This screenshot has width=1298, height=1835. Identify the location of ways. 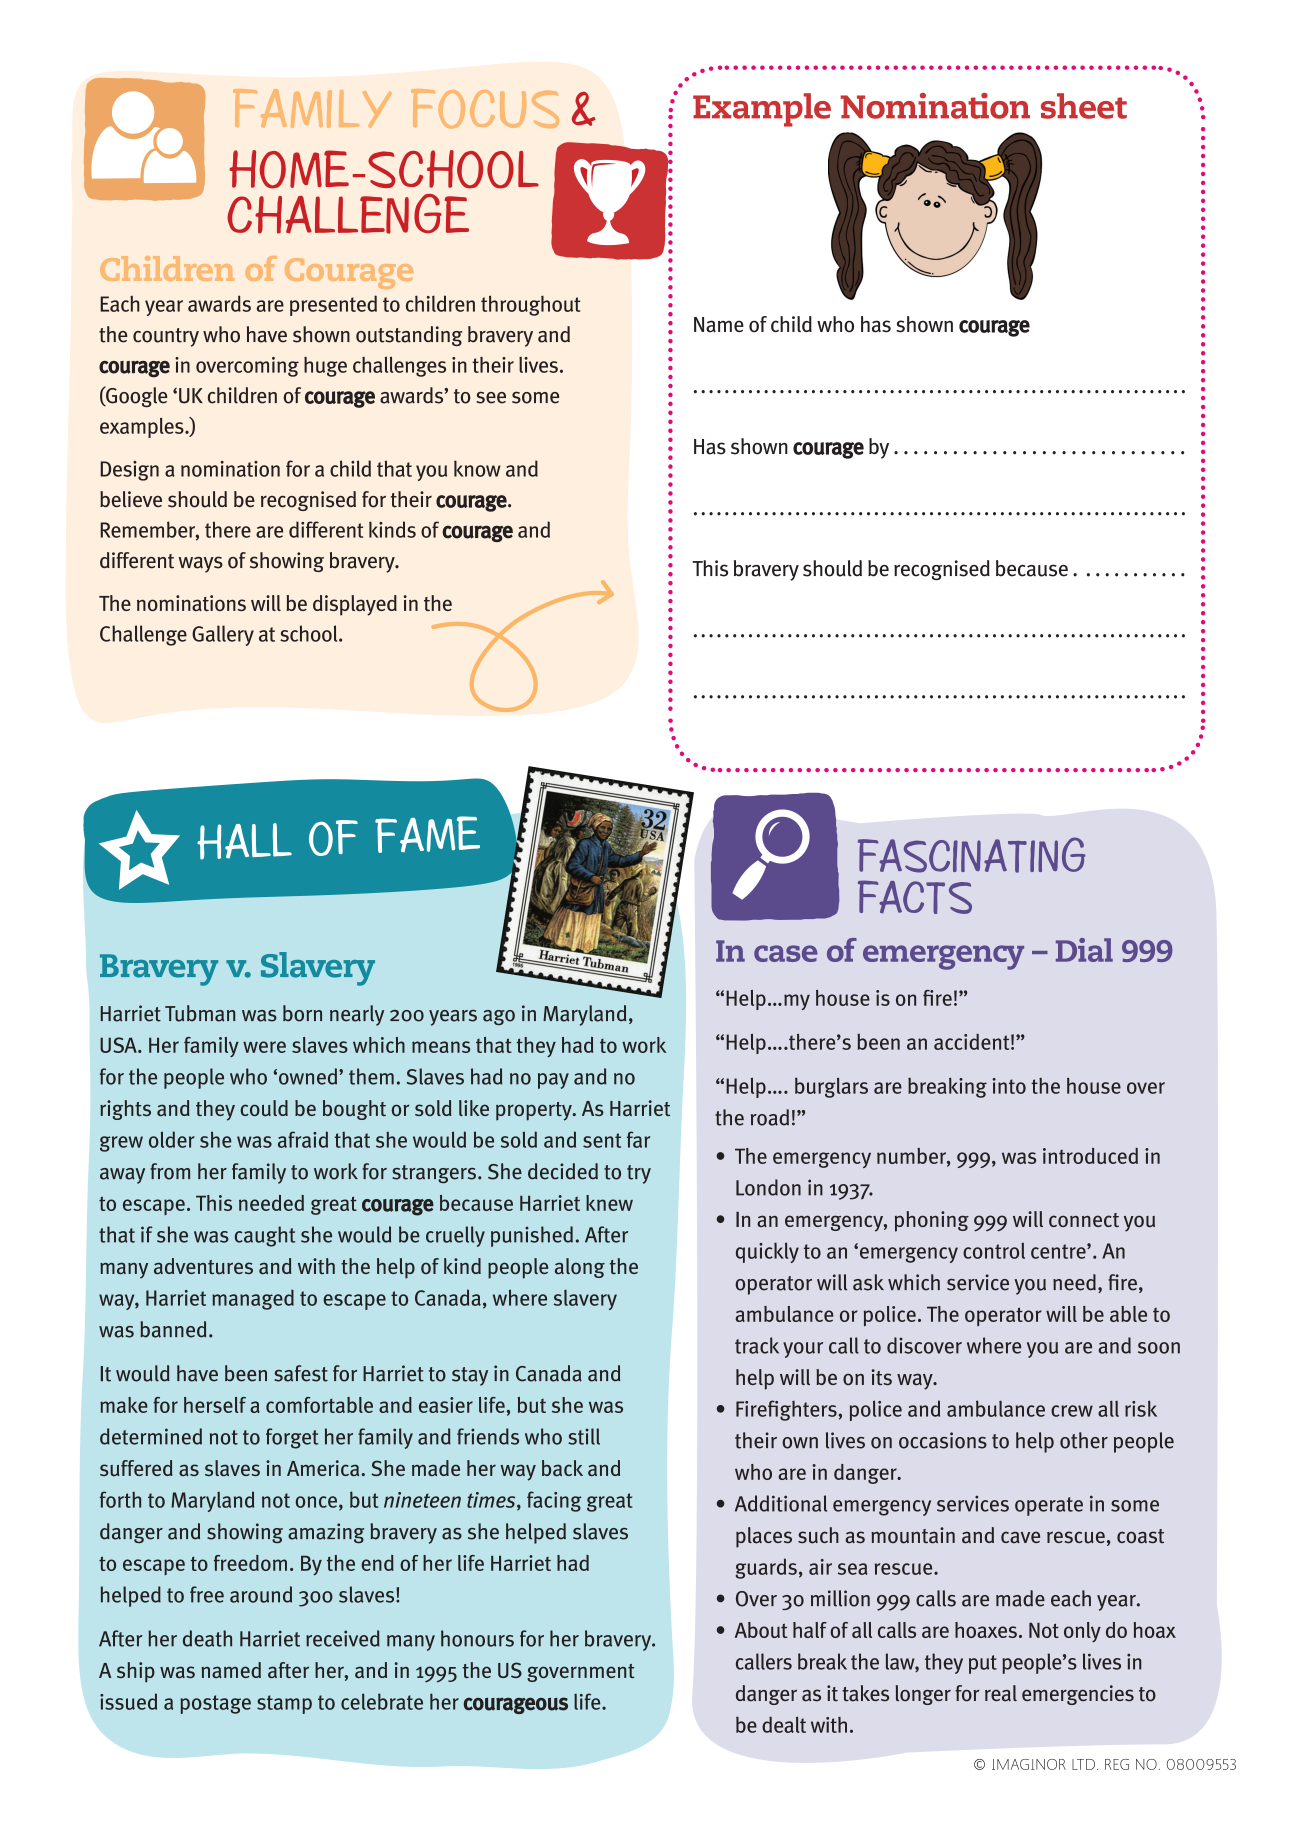
(201, 564).
